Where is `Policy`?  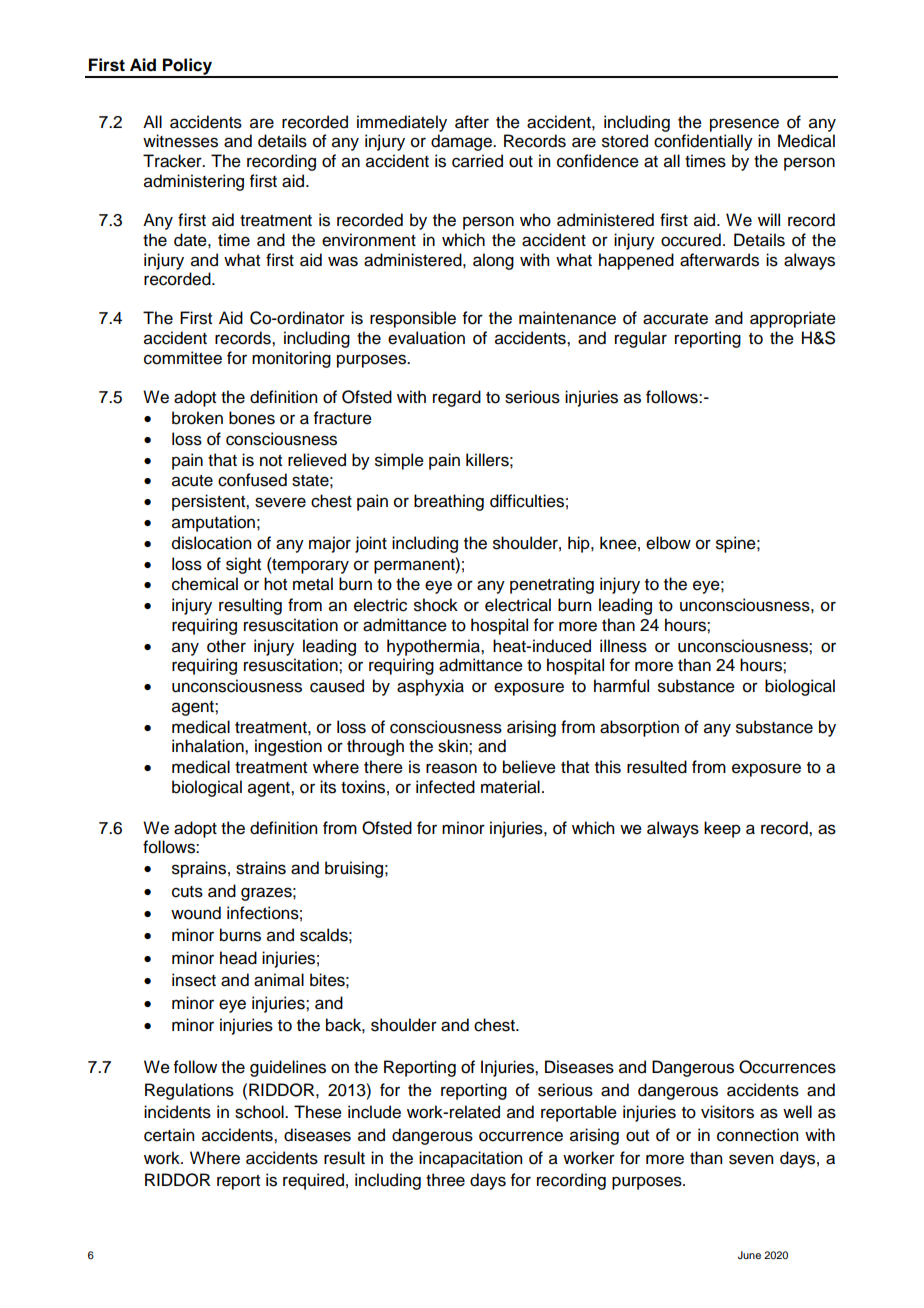
Policy is located at coordinates (187, 67).
